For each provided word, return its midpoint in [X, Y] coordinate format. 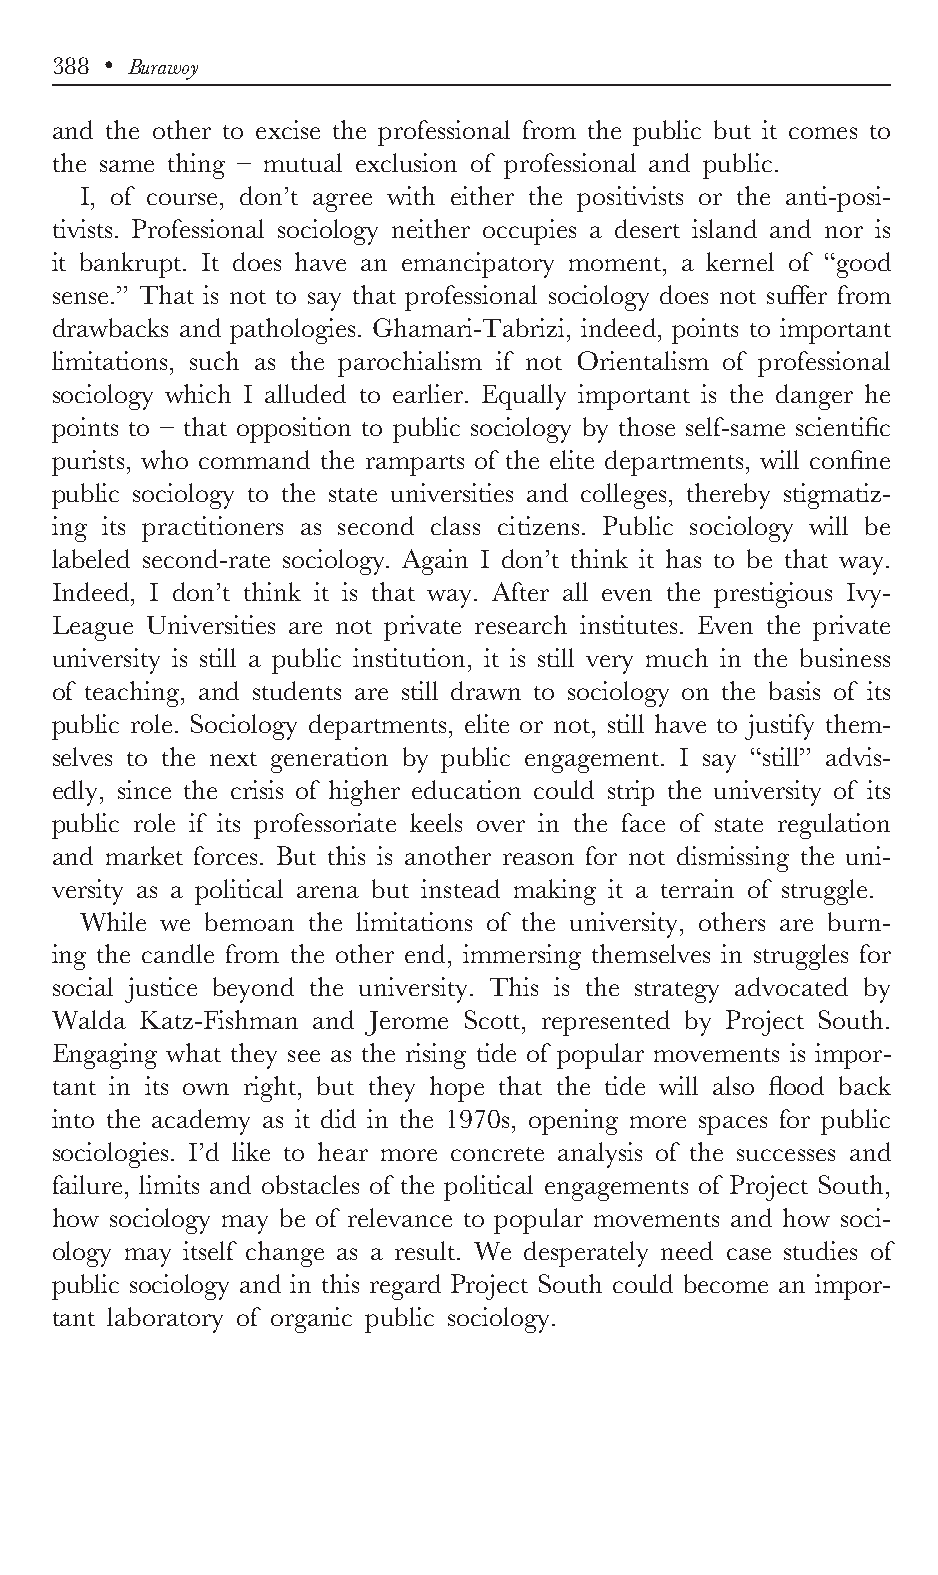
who [164, 459]
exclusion [406, 162]
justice [161, 990]
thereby [728, 496]
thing [196, 166]
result [426, 1250]
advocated [791, 986]
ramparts [415, 465]
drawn [486, 690]
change [285, 1254]
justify [779, 727]
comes [823, 133]
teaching [134, 694]
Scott [494, 1019]
